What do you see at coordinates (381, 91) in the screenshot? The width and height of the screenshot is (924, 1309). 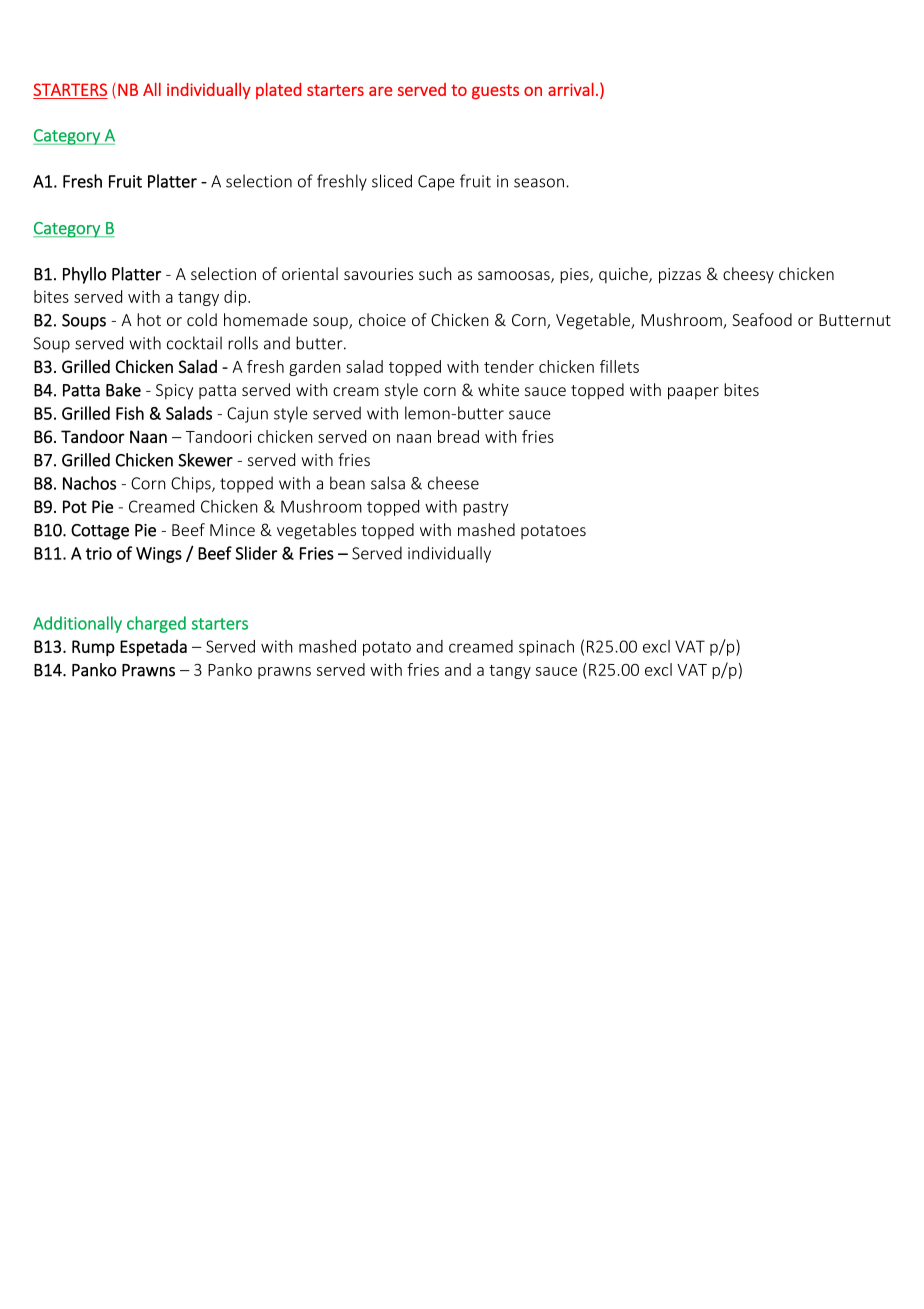 I see `are` at bounding box center [381, 91].
